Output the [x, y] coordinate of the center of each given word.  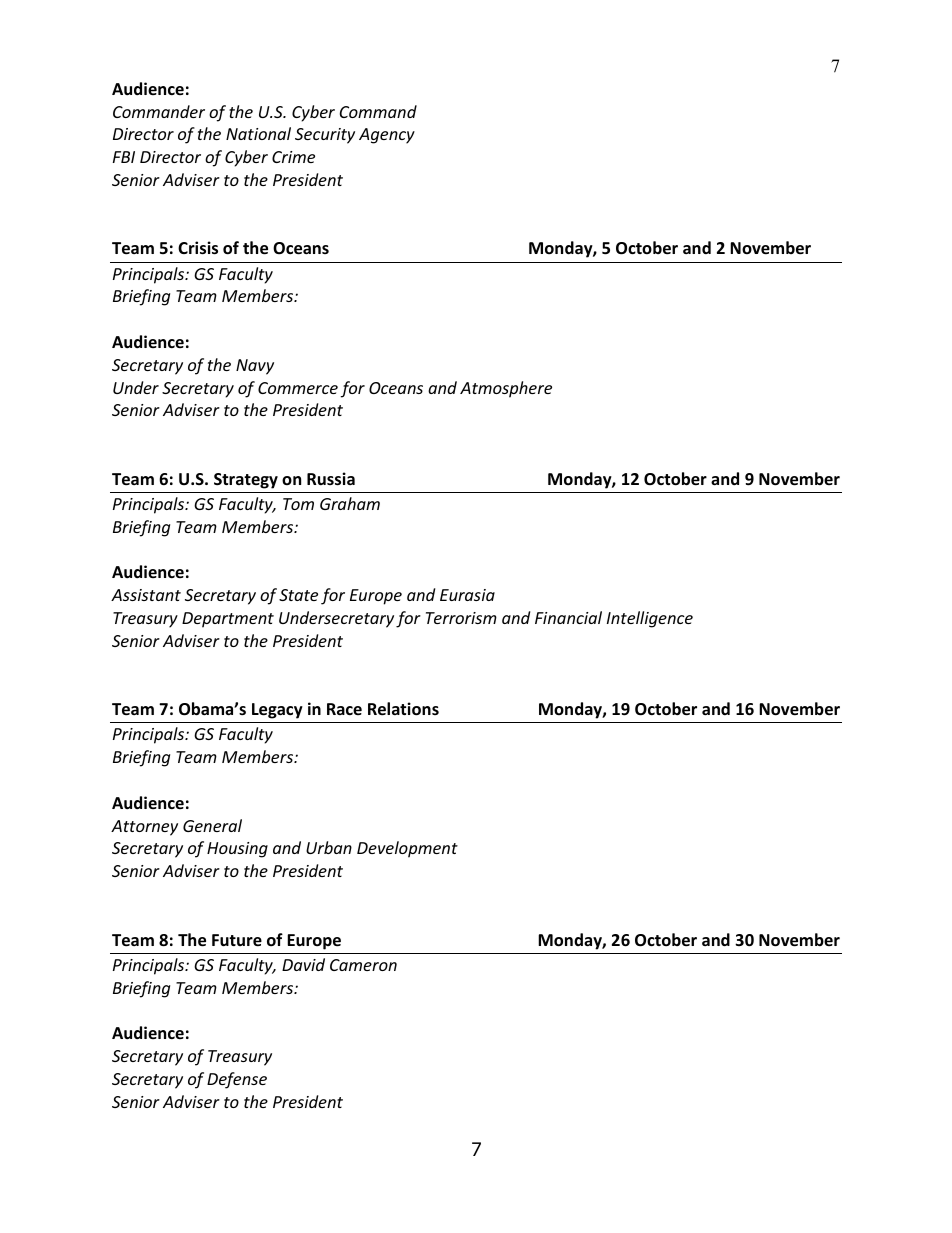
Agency [387, 136]
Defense [237, 1080]
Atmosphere [506, 389]
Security [325, 136]
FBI [124, 157]
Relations [403, 709]
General [212, 825]
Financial [568, 617]
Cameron [363, 965]
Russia [331, 479]
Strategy [246, 481]
